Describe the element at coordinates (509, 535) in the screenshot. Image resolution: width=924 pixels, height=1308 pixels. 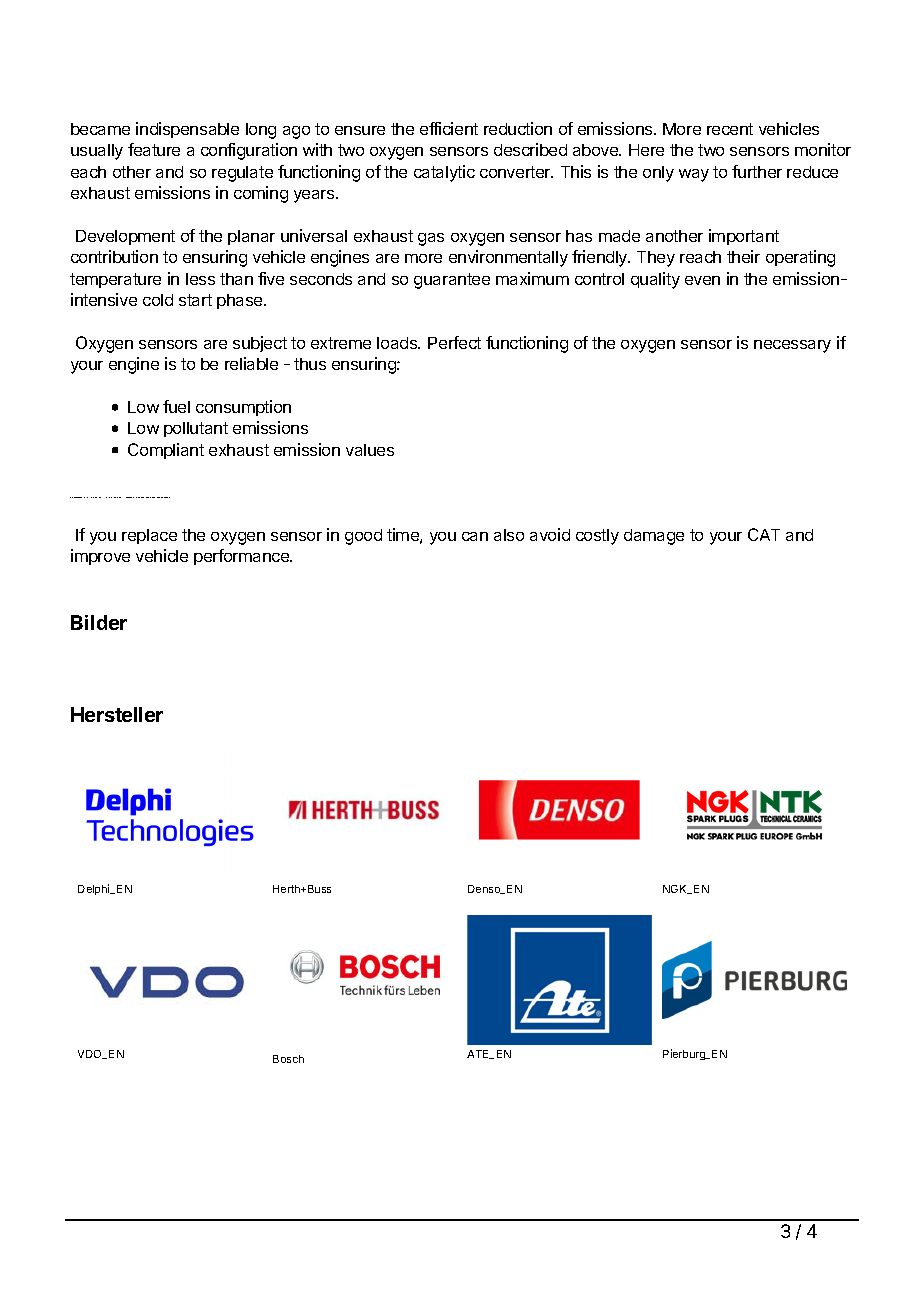
I see `also` at that location.
